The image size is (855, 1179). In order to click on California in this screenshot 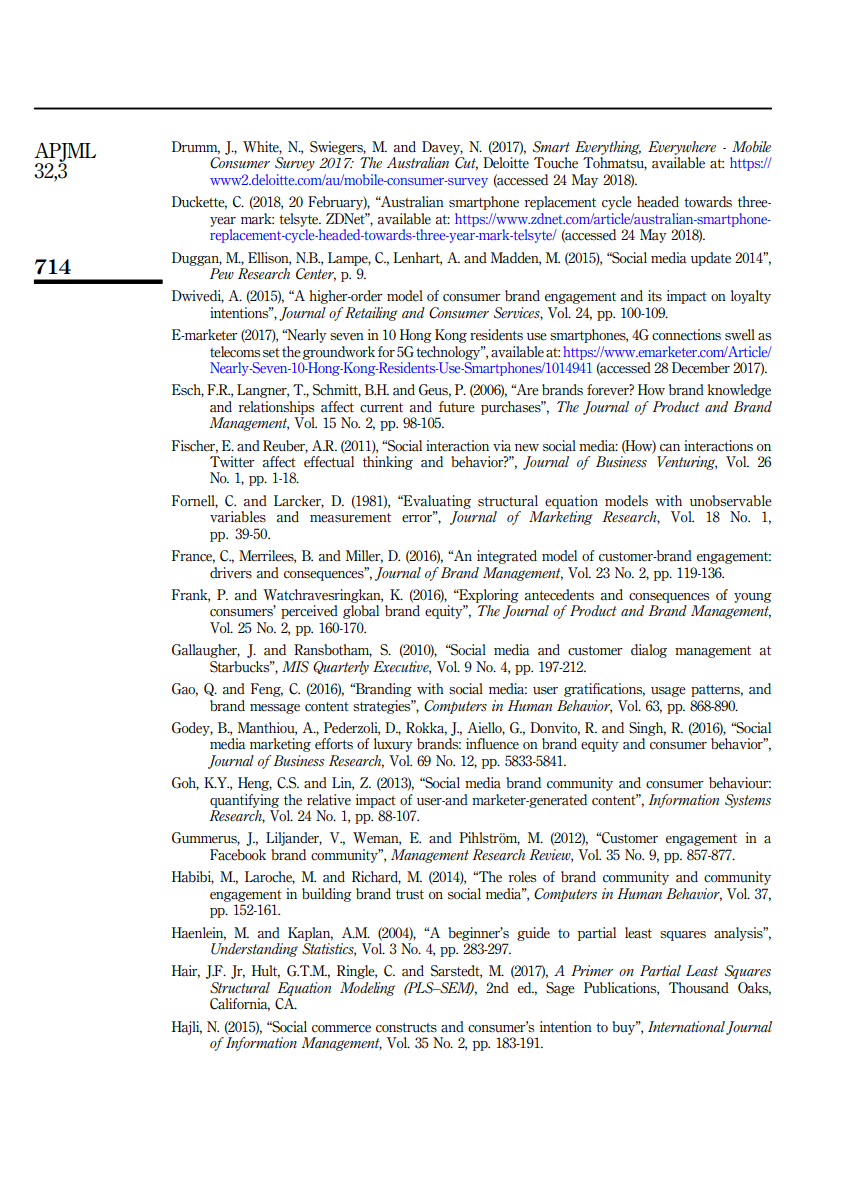, I will do `click(240, 1004)`.
